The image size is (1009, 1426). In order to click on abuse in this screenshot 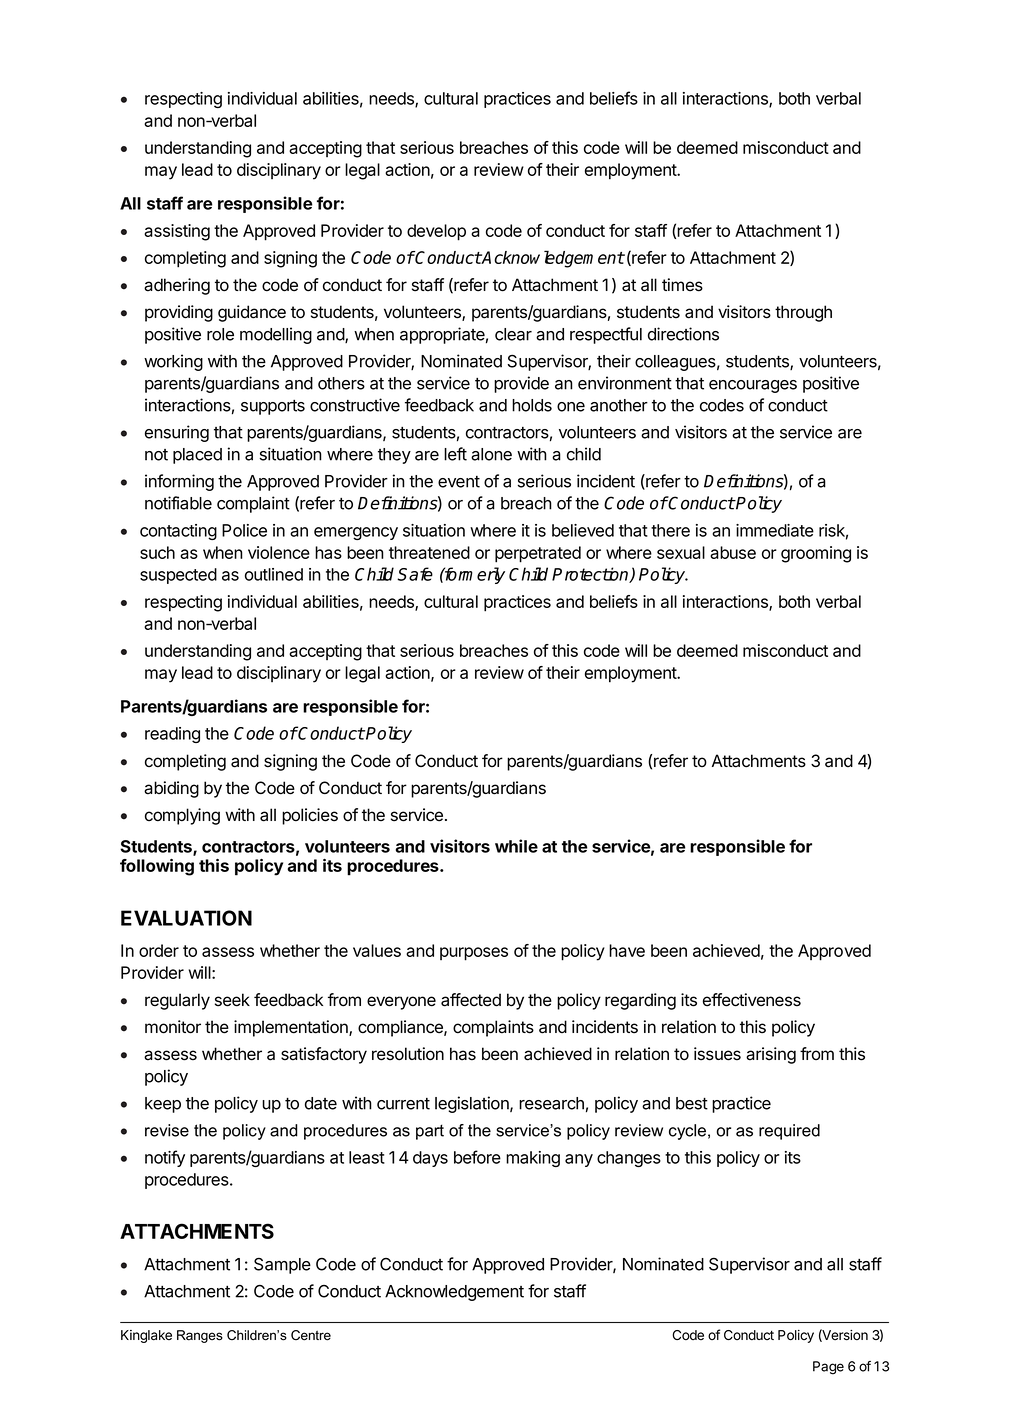, I will do `click(733, 552)`.
